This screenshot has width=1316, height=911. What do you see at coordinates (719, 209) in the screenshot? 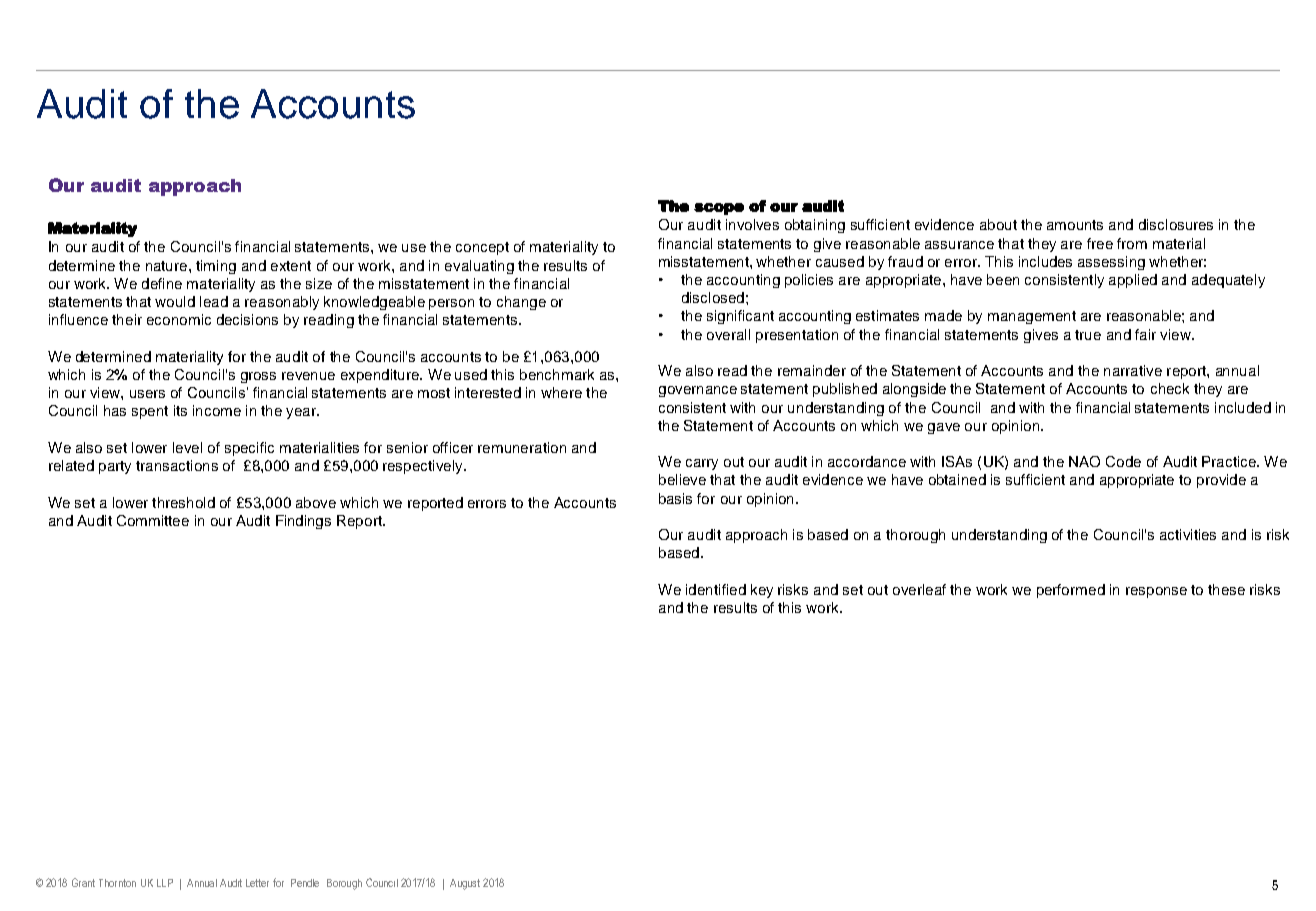
I see `scope` at bounding box center [719, 209].
